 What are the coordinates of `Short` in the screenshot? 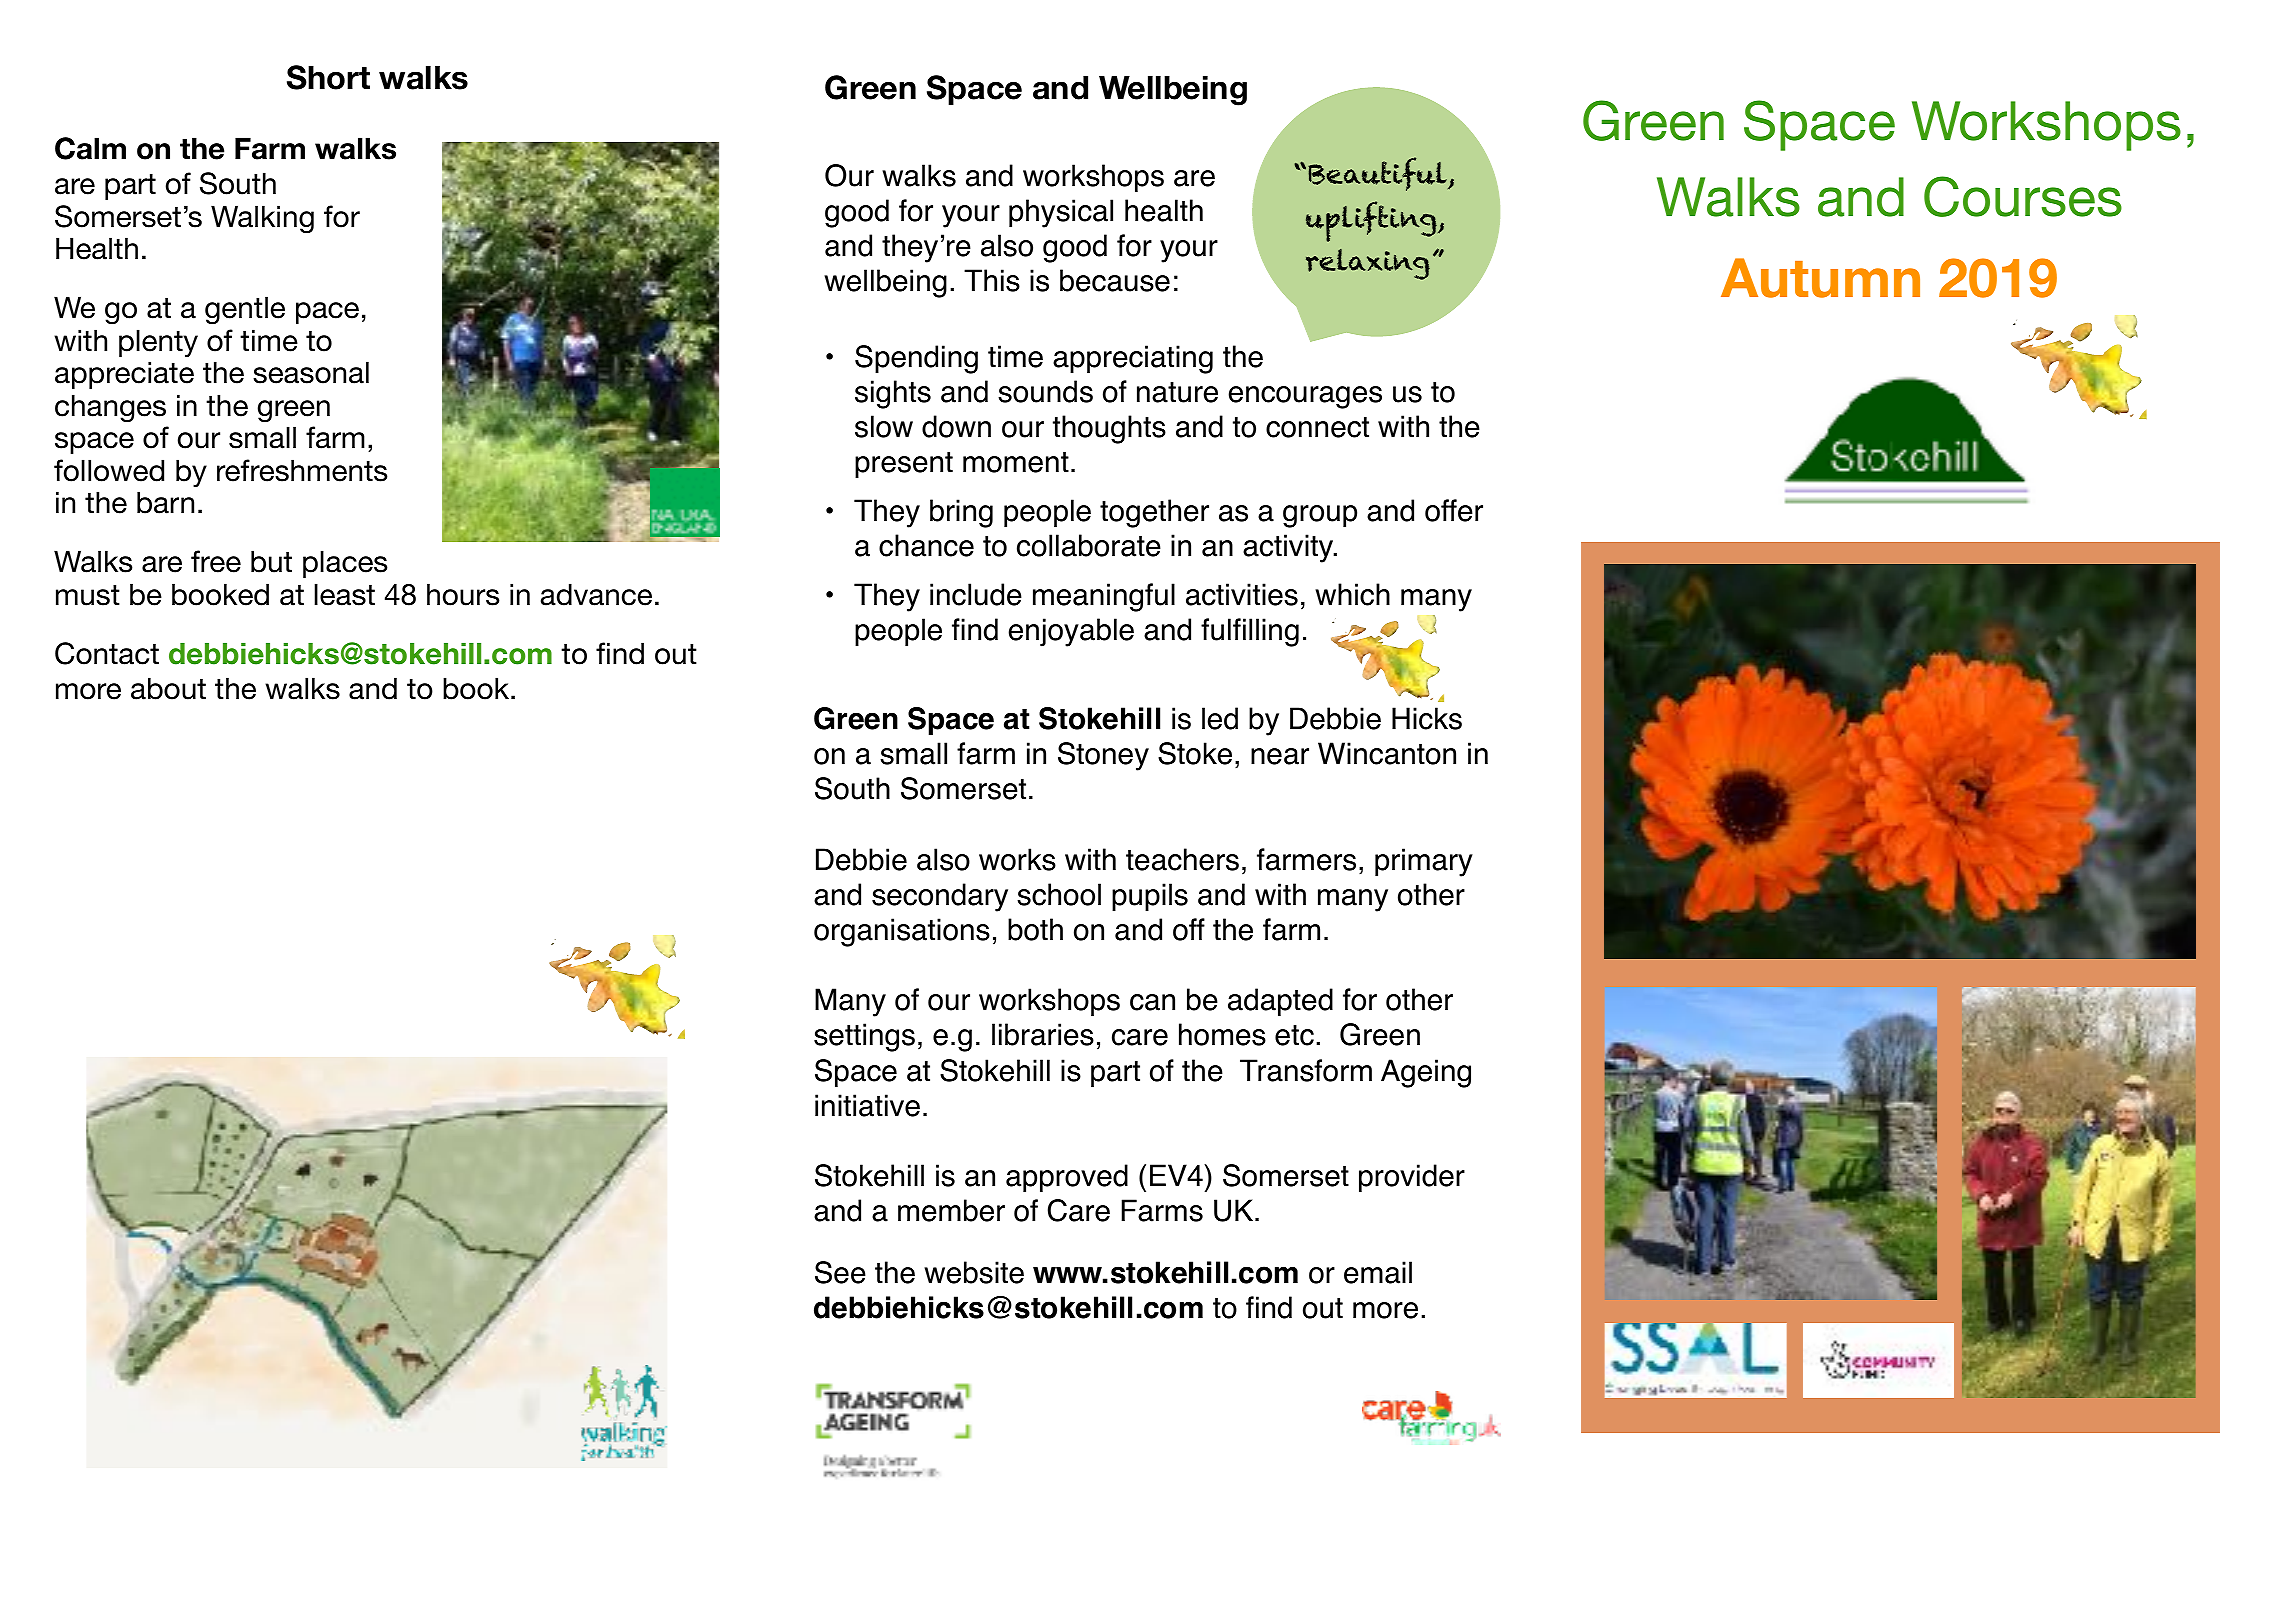 It's located at (328, 77).
